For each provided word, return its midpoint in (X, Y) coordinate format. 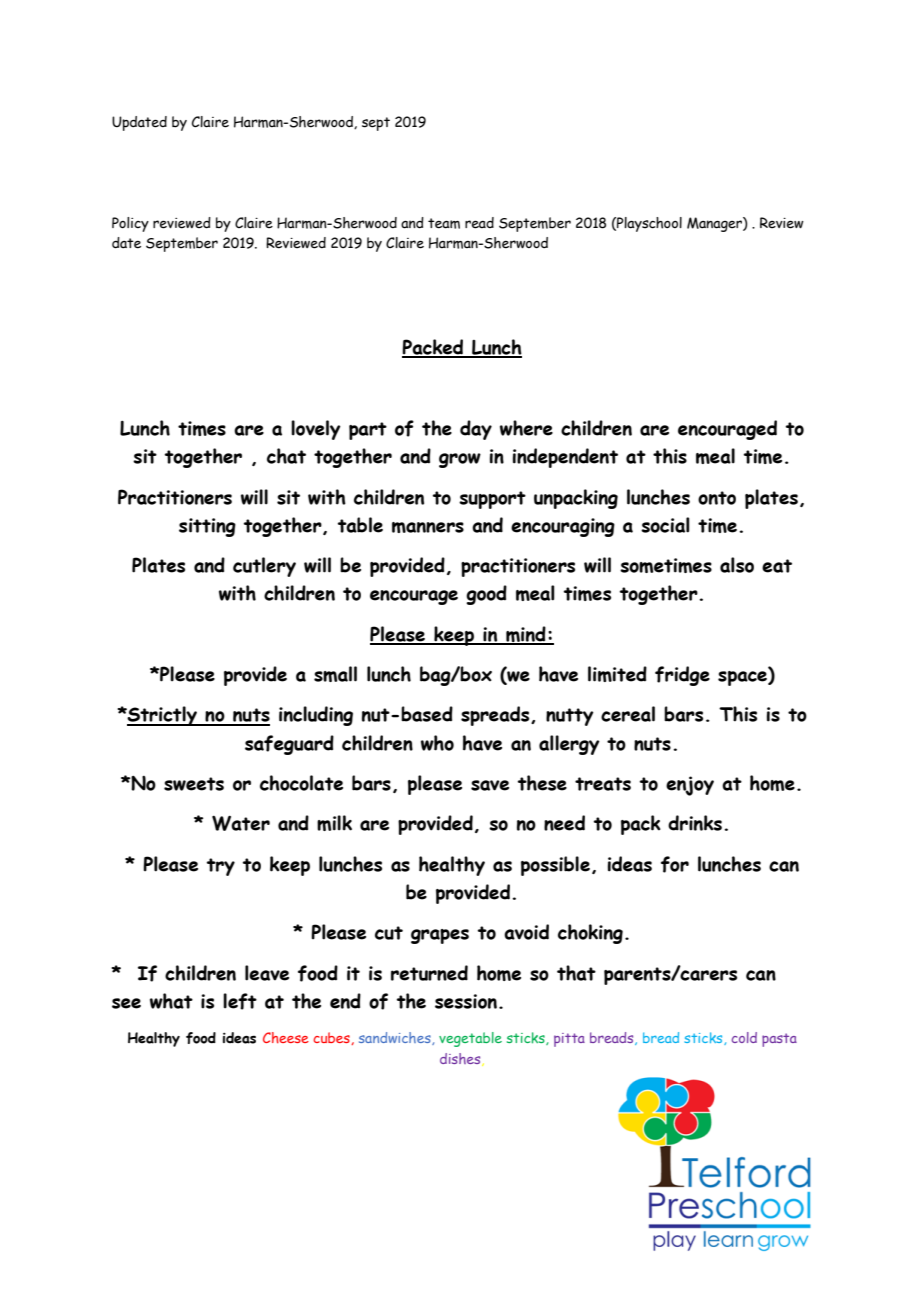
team (444, 223)
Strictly (162, 716)
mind (526, 635)
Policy (130, 224)
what (171, 1001)
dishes (461, 1059)
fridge (682, 676)
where (526, 428)
